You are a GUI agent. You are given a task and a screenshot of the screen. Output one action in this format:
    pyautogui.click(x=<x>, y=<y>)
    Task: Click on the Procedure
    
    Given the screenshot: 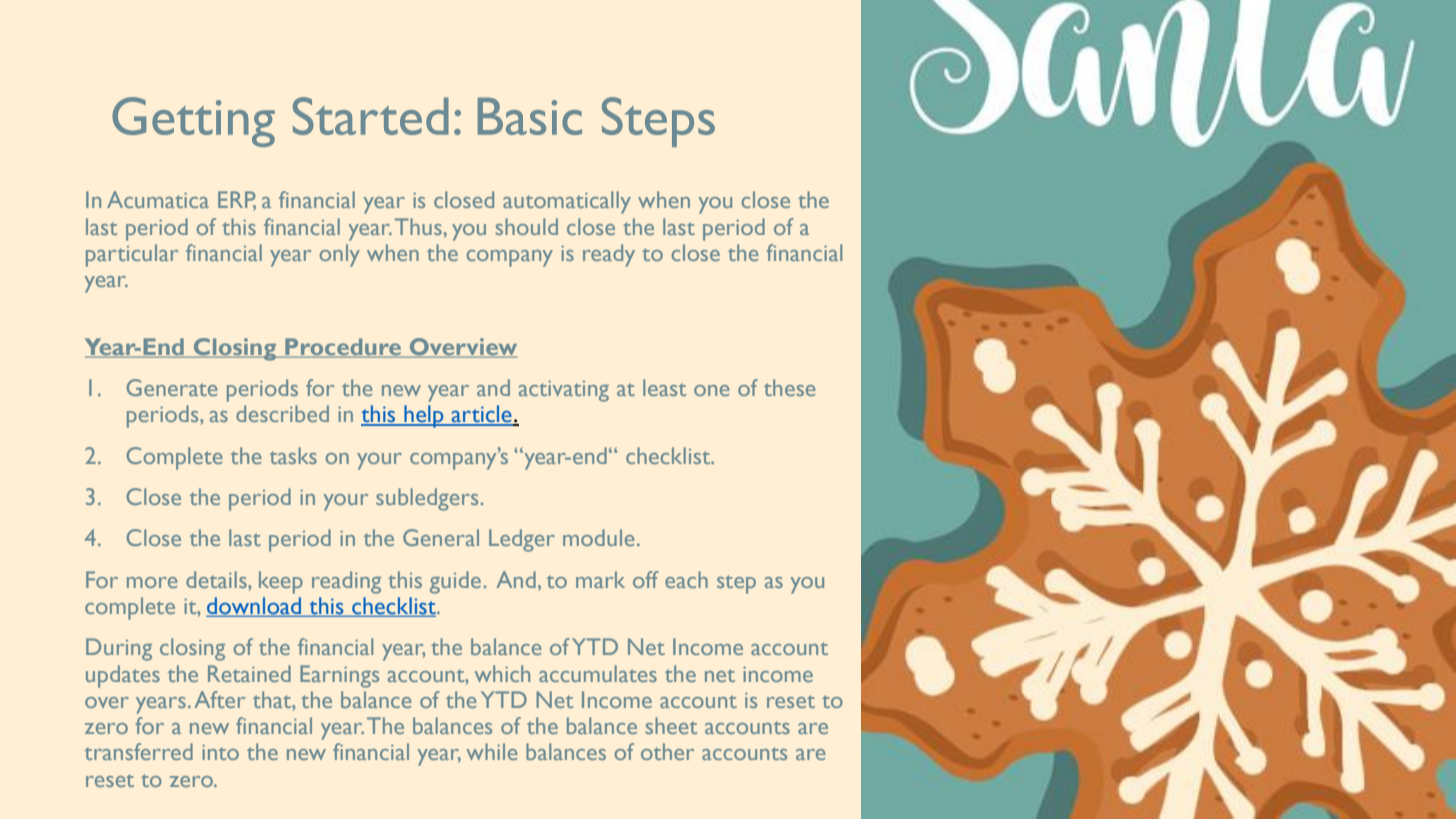 What is the action you would take?
    pyautogui.click(x=343, y=347)
